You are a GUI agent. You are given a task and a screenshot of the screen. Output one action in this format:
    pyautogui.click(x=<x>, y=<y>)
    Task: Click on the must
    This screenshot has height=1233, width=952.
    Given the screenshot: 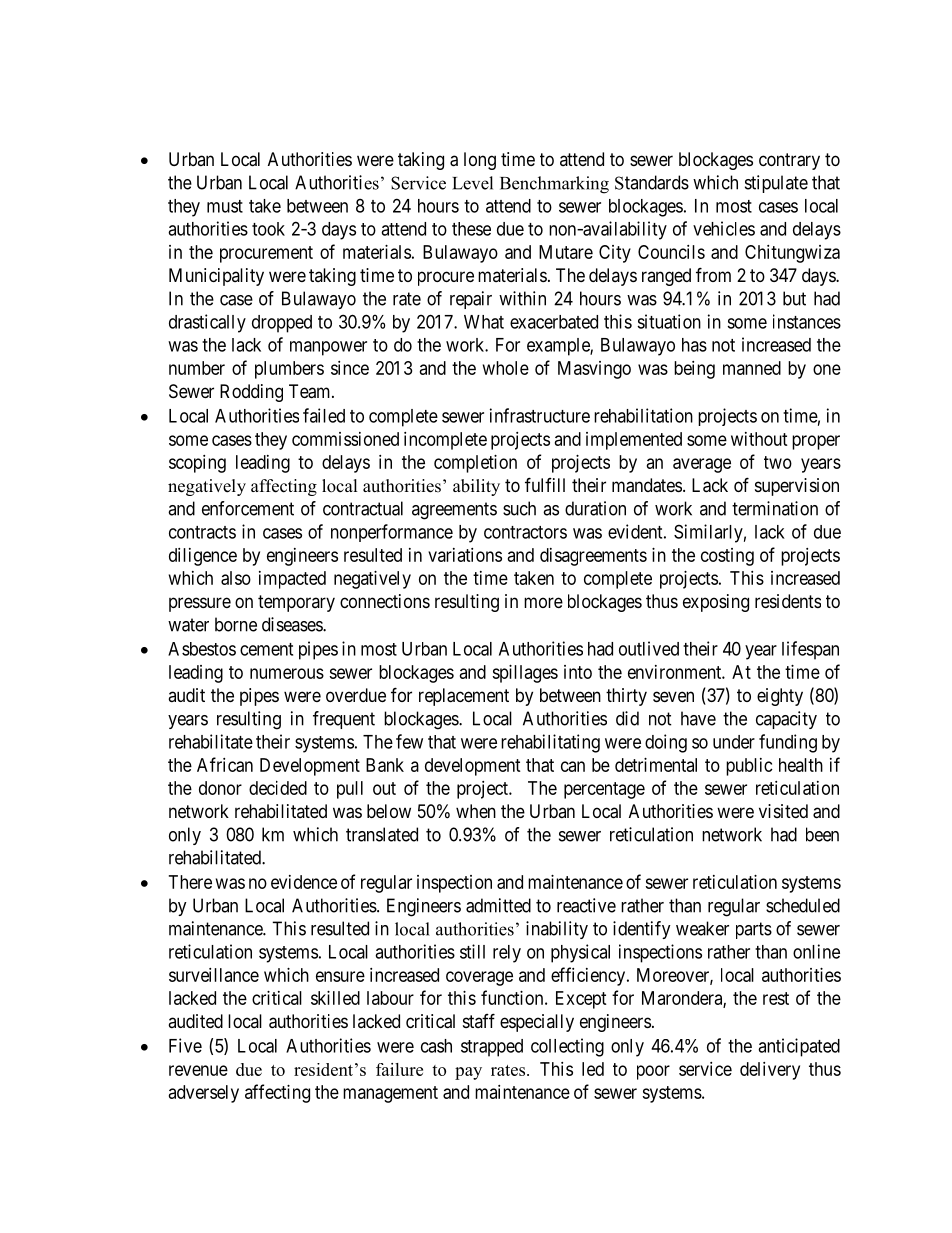 What is the action you would take?
    pyautogui.click(x=225, y=206)
